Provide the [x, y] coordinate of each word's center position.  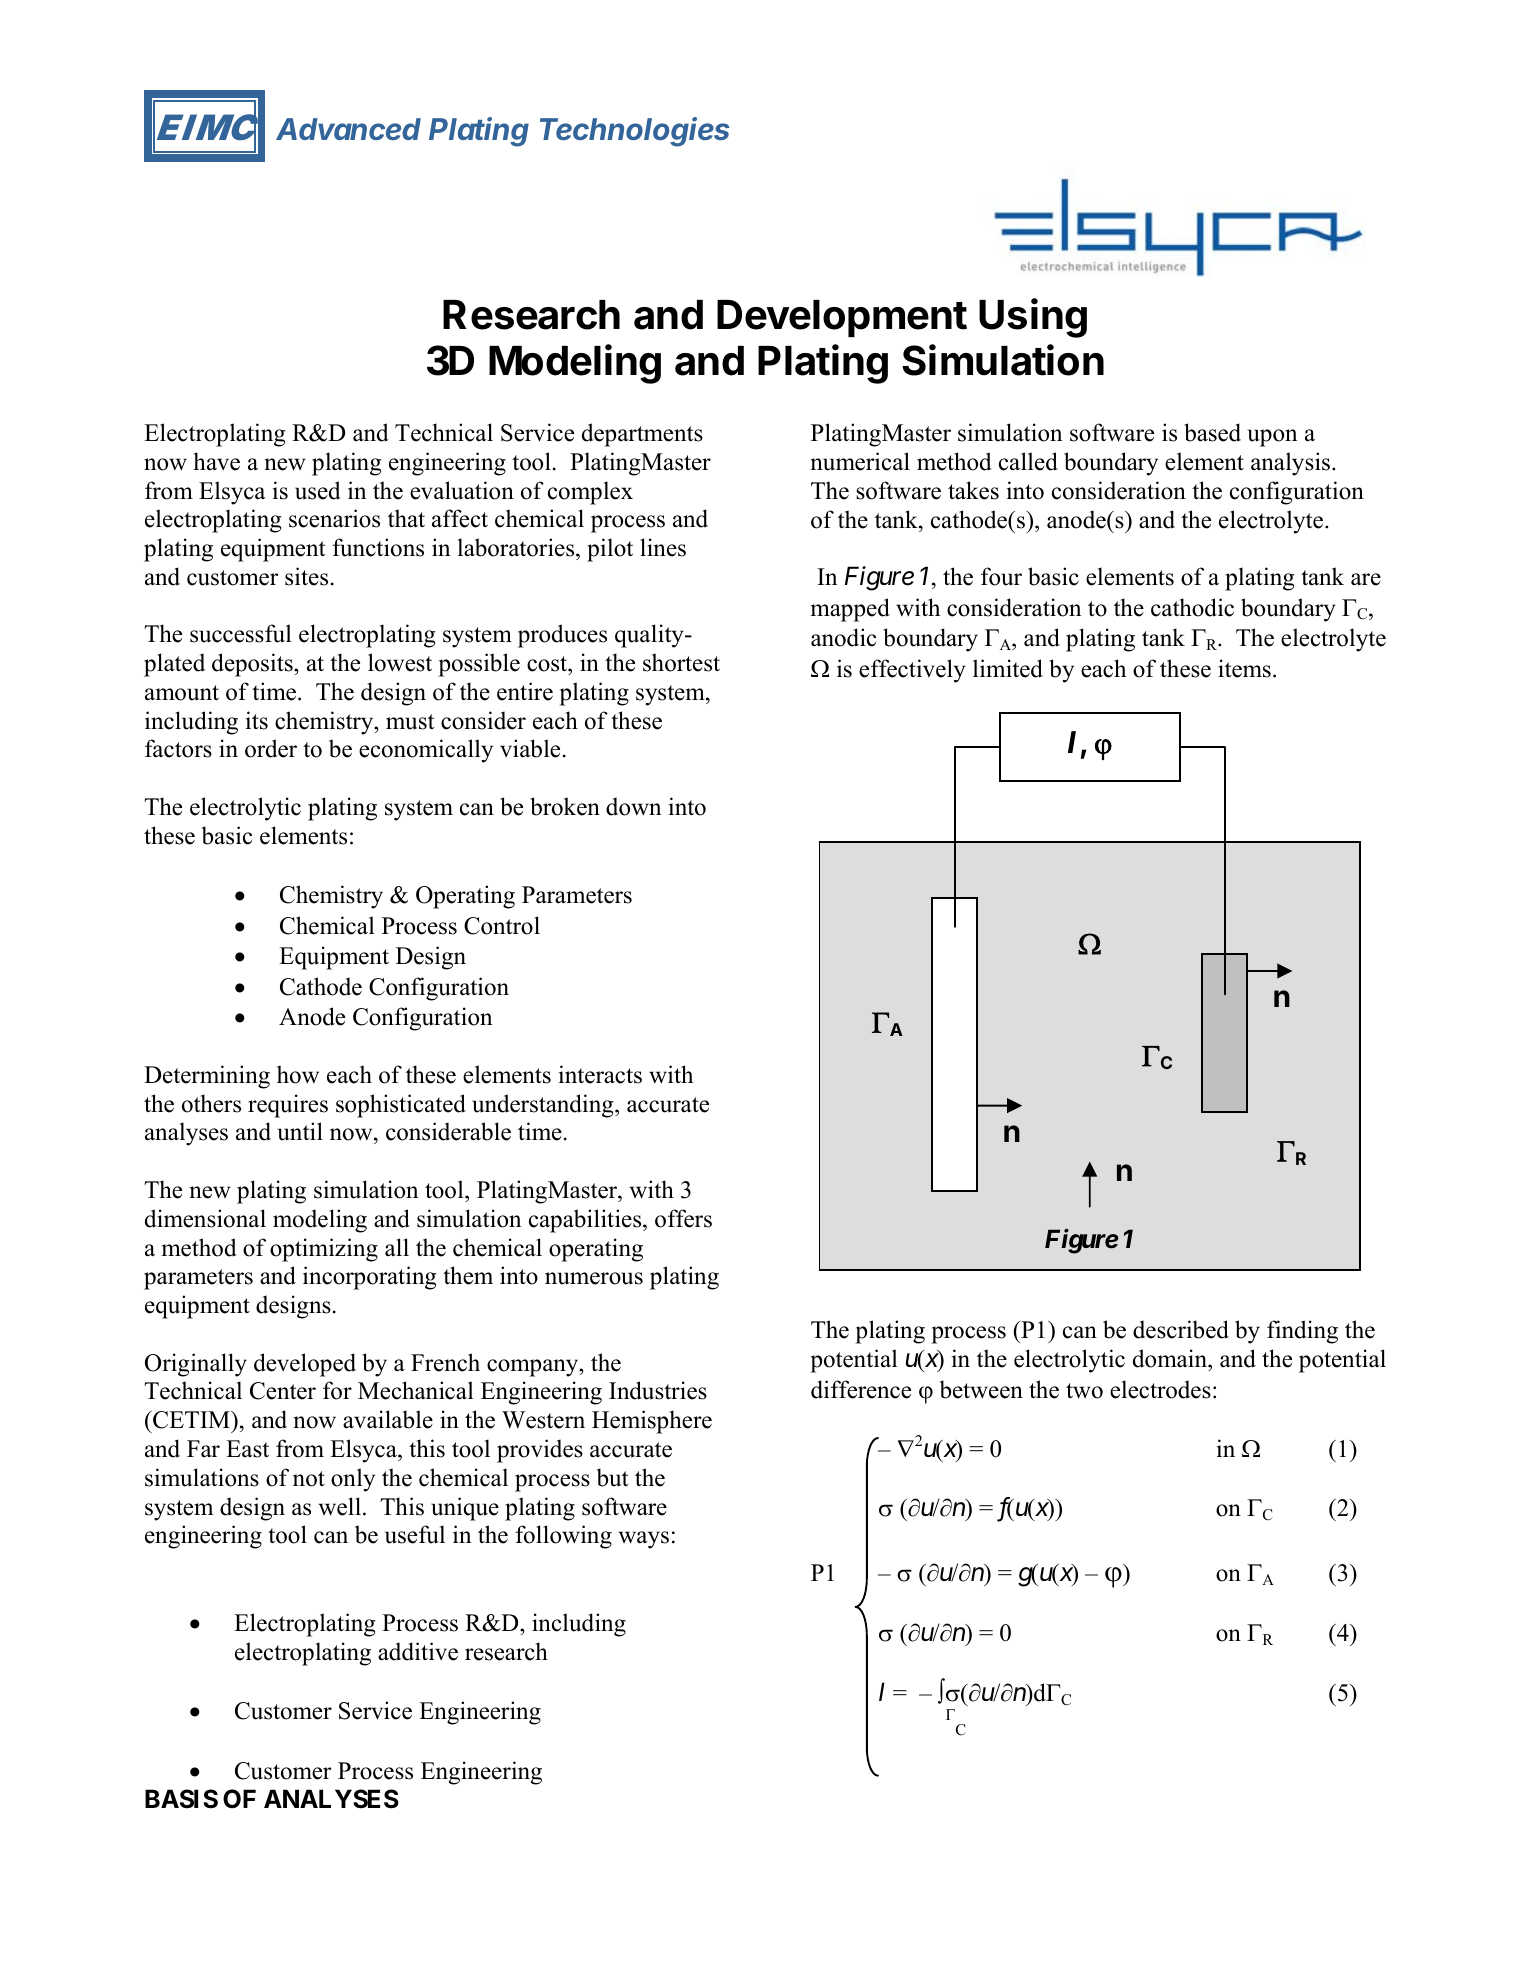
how [298, 1074]
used [318, 490]
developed [305, 1365]
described [1181, 1329]
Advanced [348, 129]
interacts [600, 1074]
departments [642, 435]
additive [418, 1651]
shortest [681, 662]
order [271, 748]
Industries [658, 1390]
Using [1033, 318]
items [1244, 668]
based [1212, 432]
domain [1171, 1358]
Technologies [634, 132]
